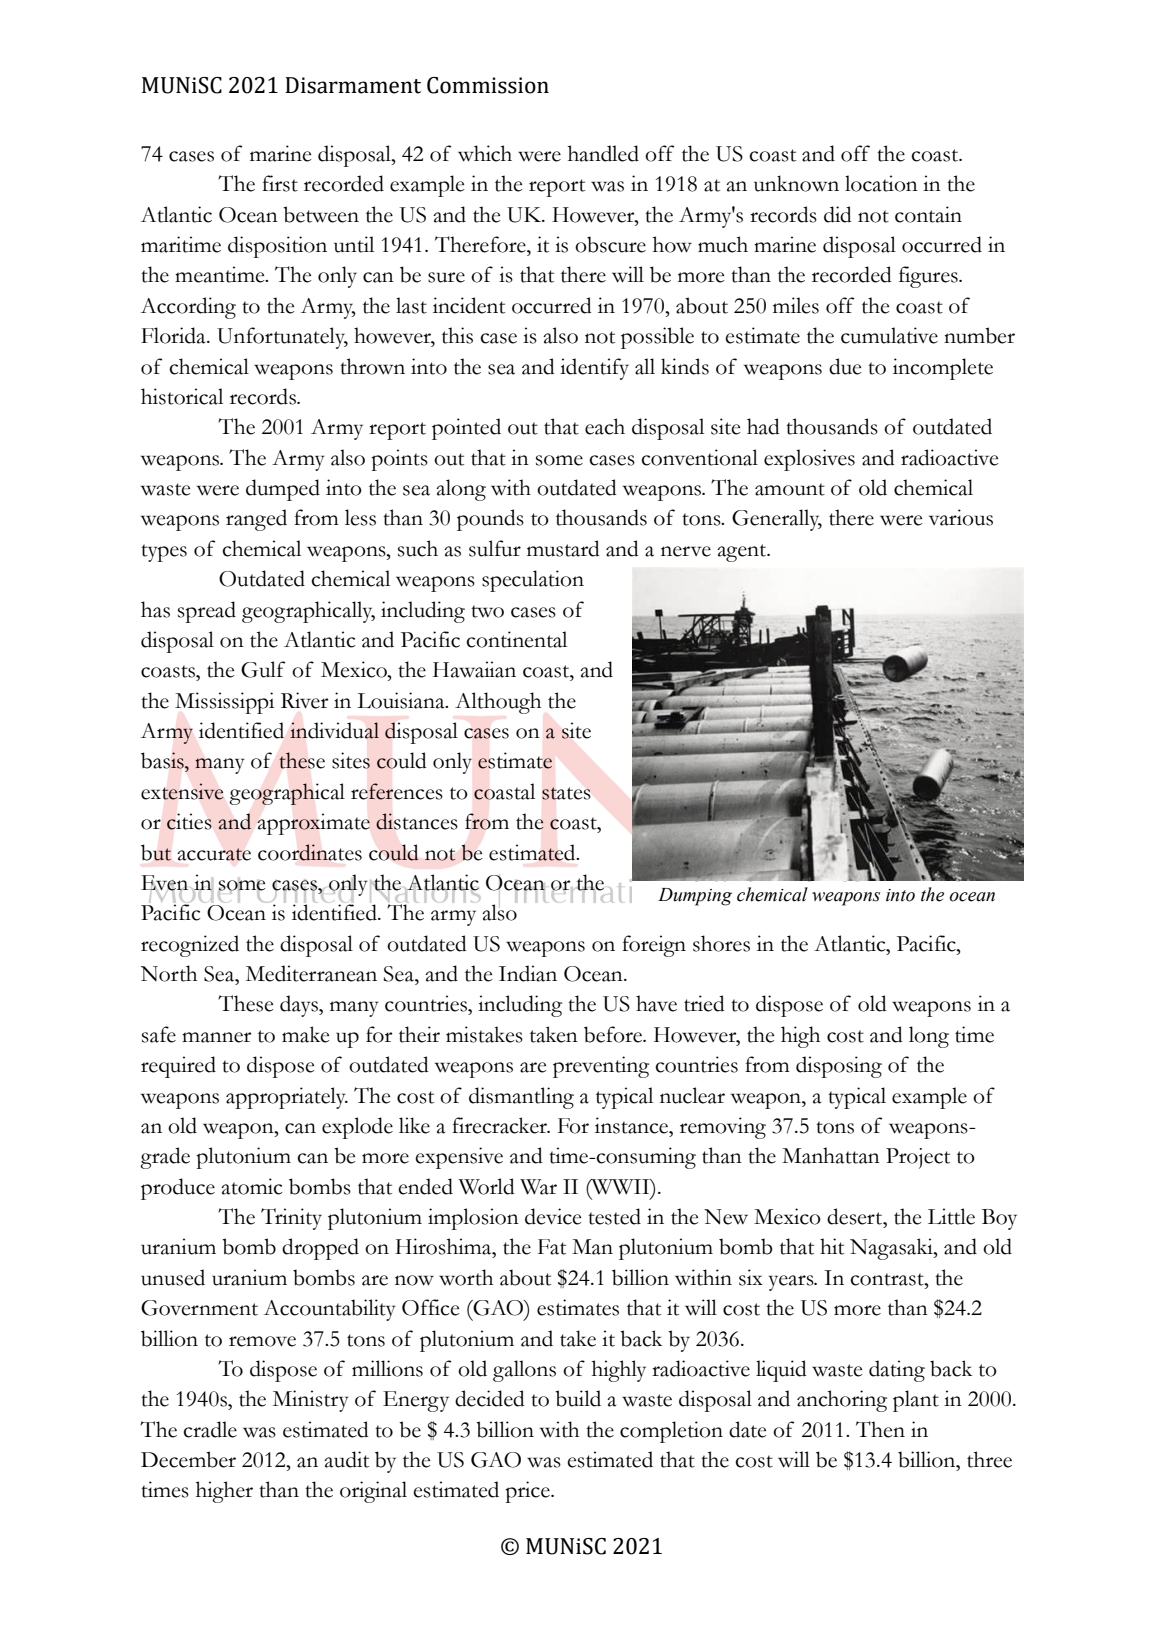 This screenshot has width=1164, height=1647. Describe the element at coordinates (881, 183) in the screenshot. I see `location` at that location.
